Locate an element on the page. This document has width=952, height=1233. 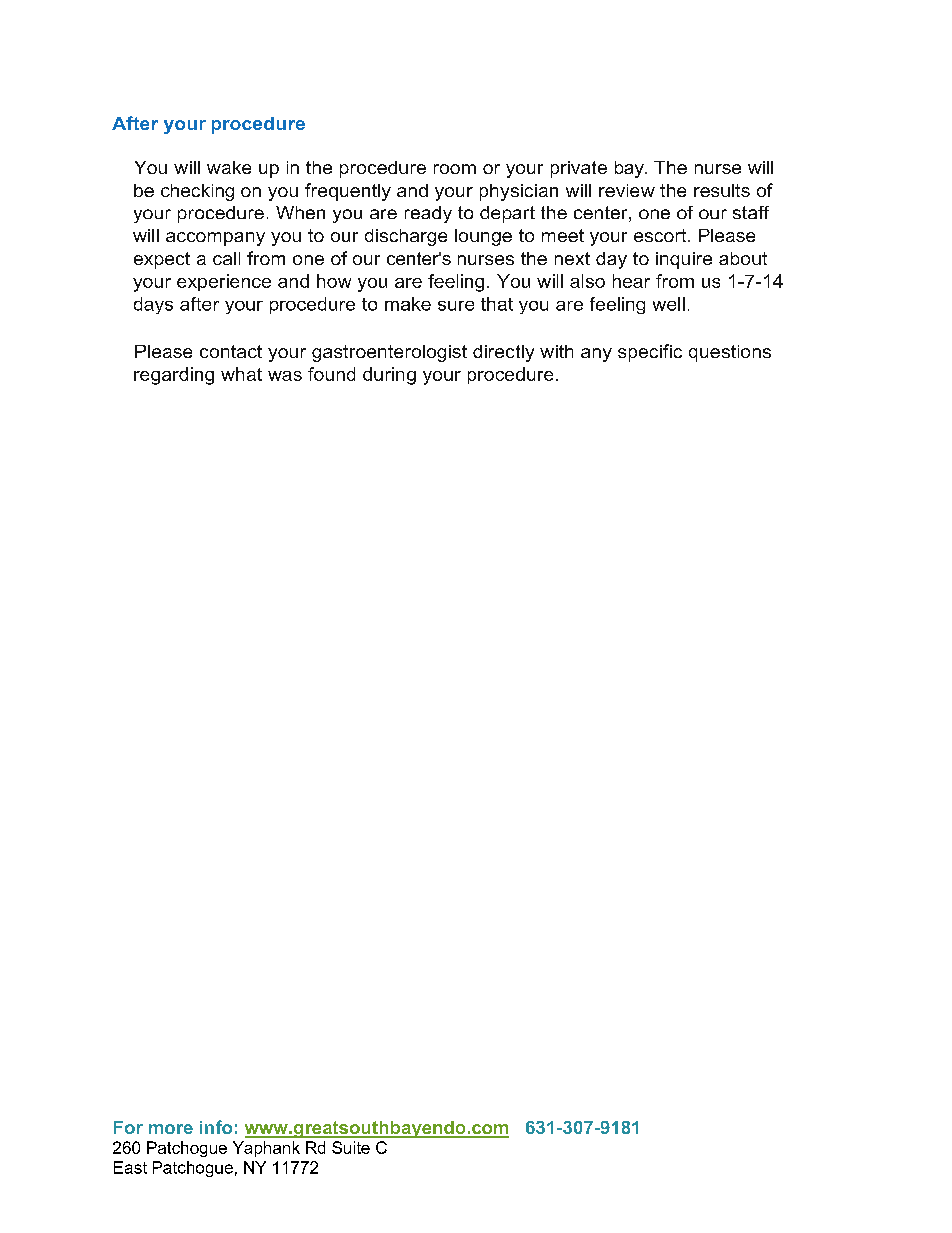
results is located at coordinates (722, 190).
